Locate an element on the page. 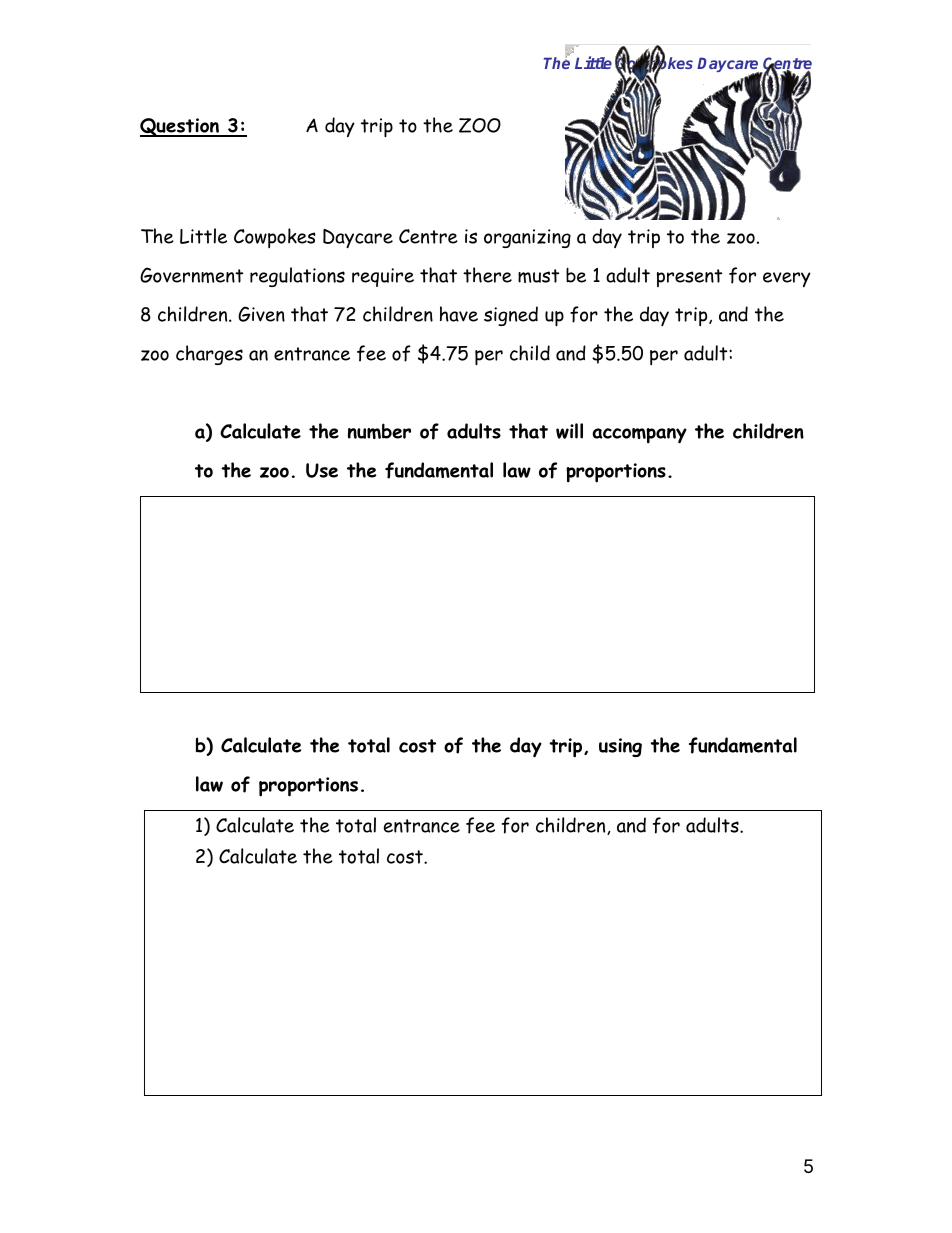  number is located at coordinates (379, 431).
